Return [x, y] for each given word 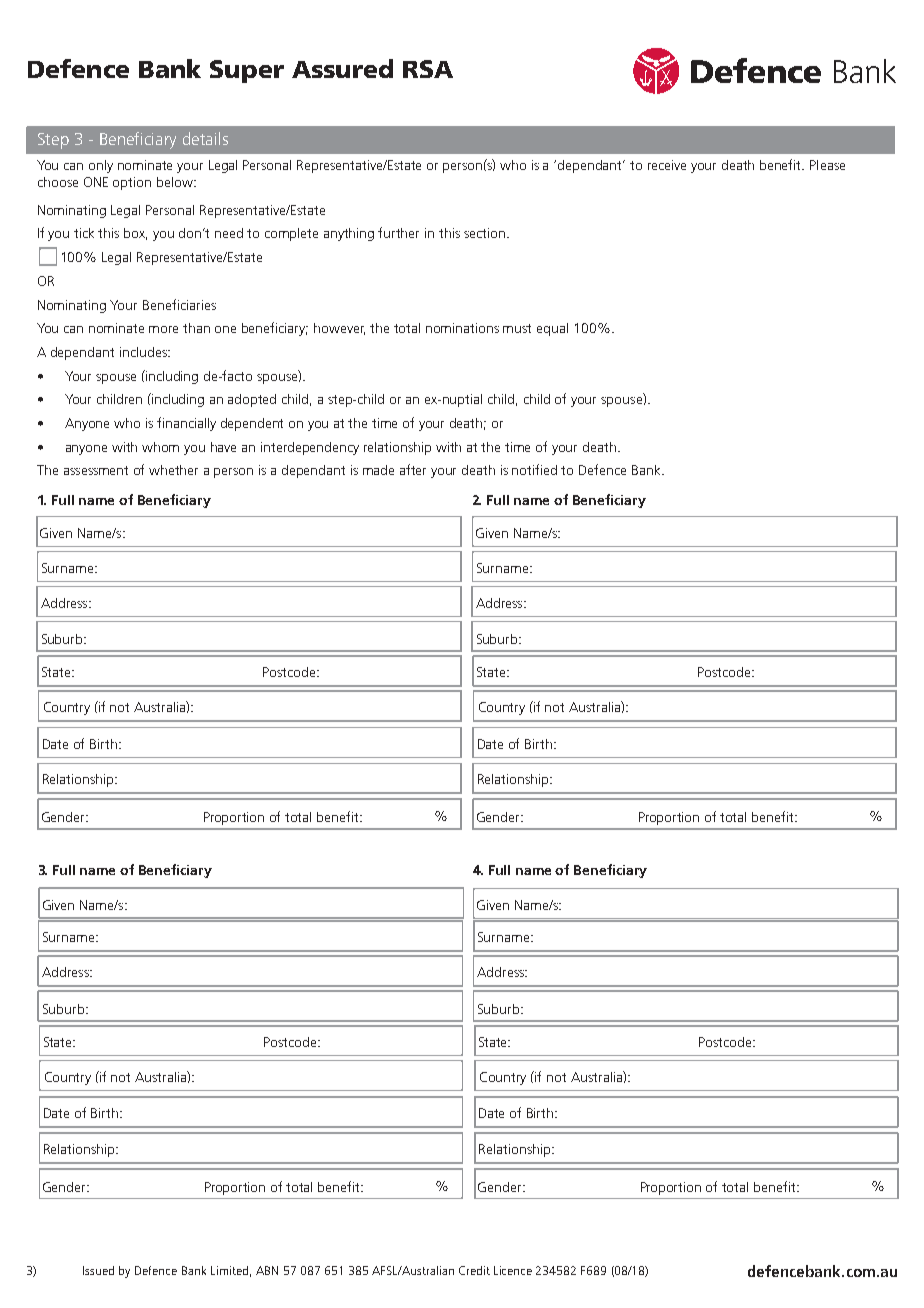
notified [534, 469]
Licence [513, 1270]
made [378, 470]
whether [173, 470]
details [205, 138]
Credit [474, 1270]
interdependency [310, 448]
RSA [428, 69]
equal [552, 329]
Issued [98, 1270]
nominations [462, 328]
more [163, 329]
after [413, 469]
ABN [267, 1270]
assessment [96, 470]
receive [667, 165]
